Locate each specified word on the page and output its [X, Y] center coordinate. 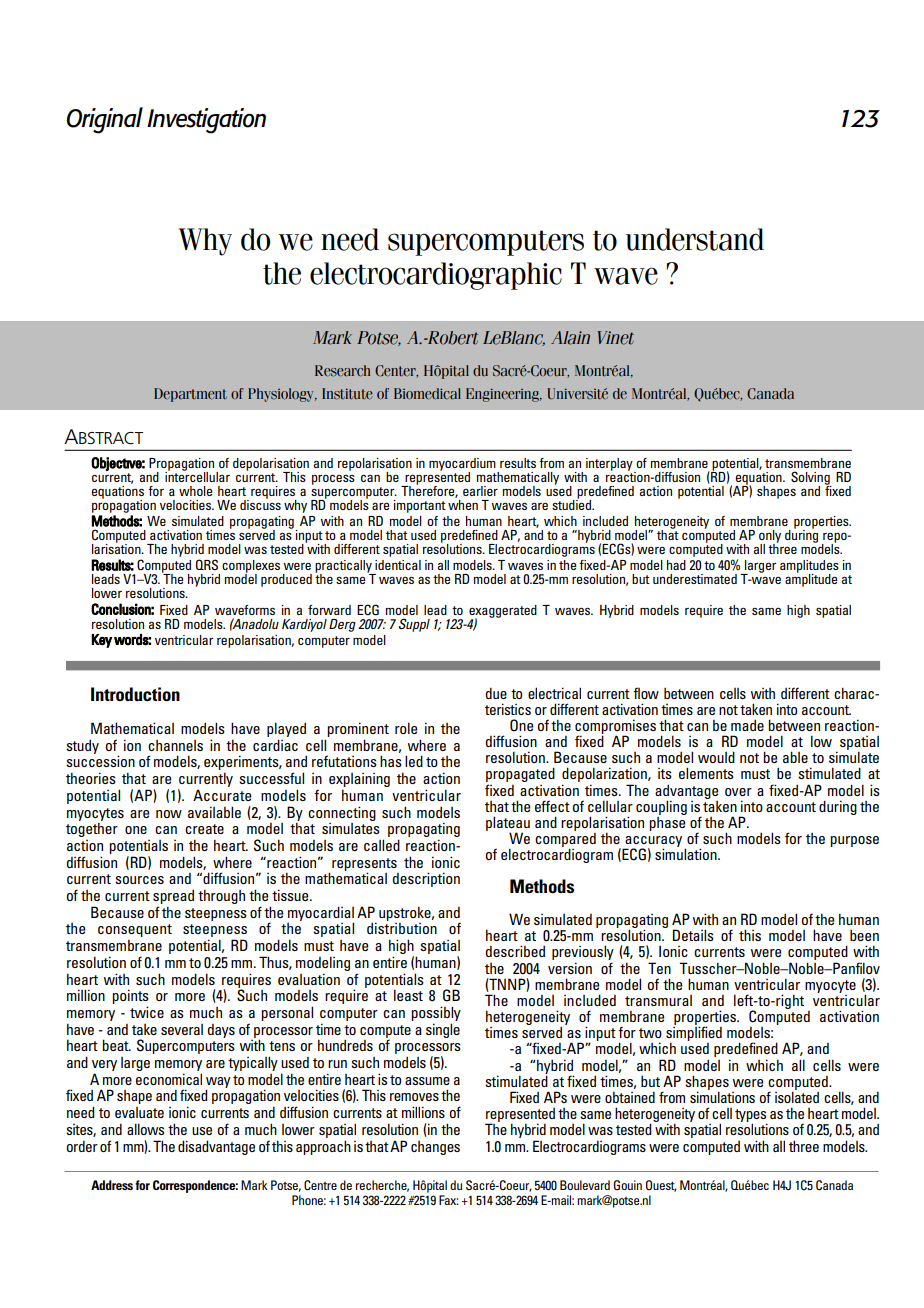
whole [195, 491]
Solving [811, 479]
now [169, 814]
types [751, 1117]
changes [435, 1148]
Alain [570, 338]
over [738, 792]
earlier [480, 491]
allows [145, 1129]
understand [695, 239]
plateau [508, 824]
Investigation [206, 121]
